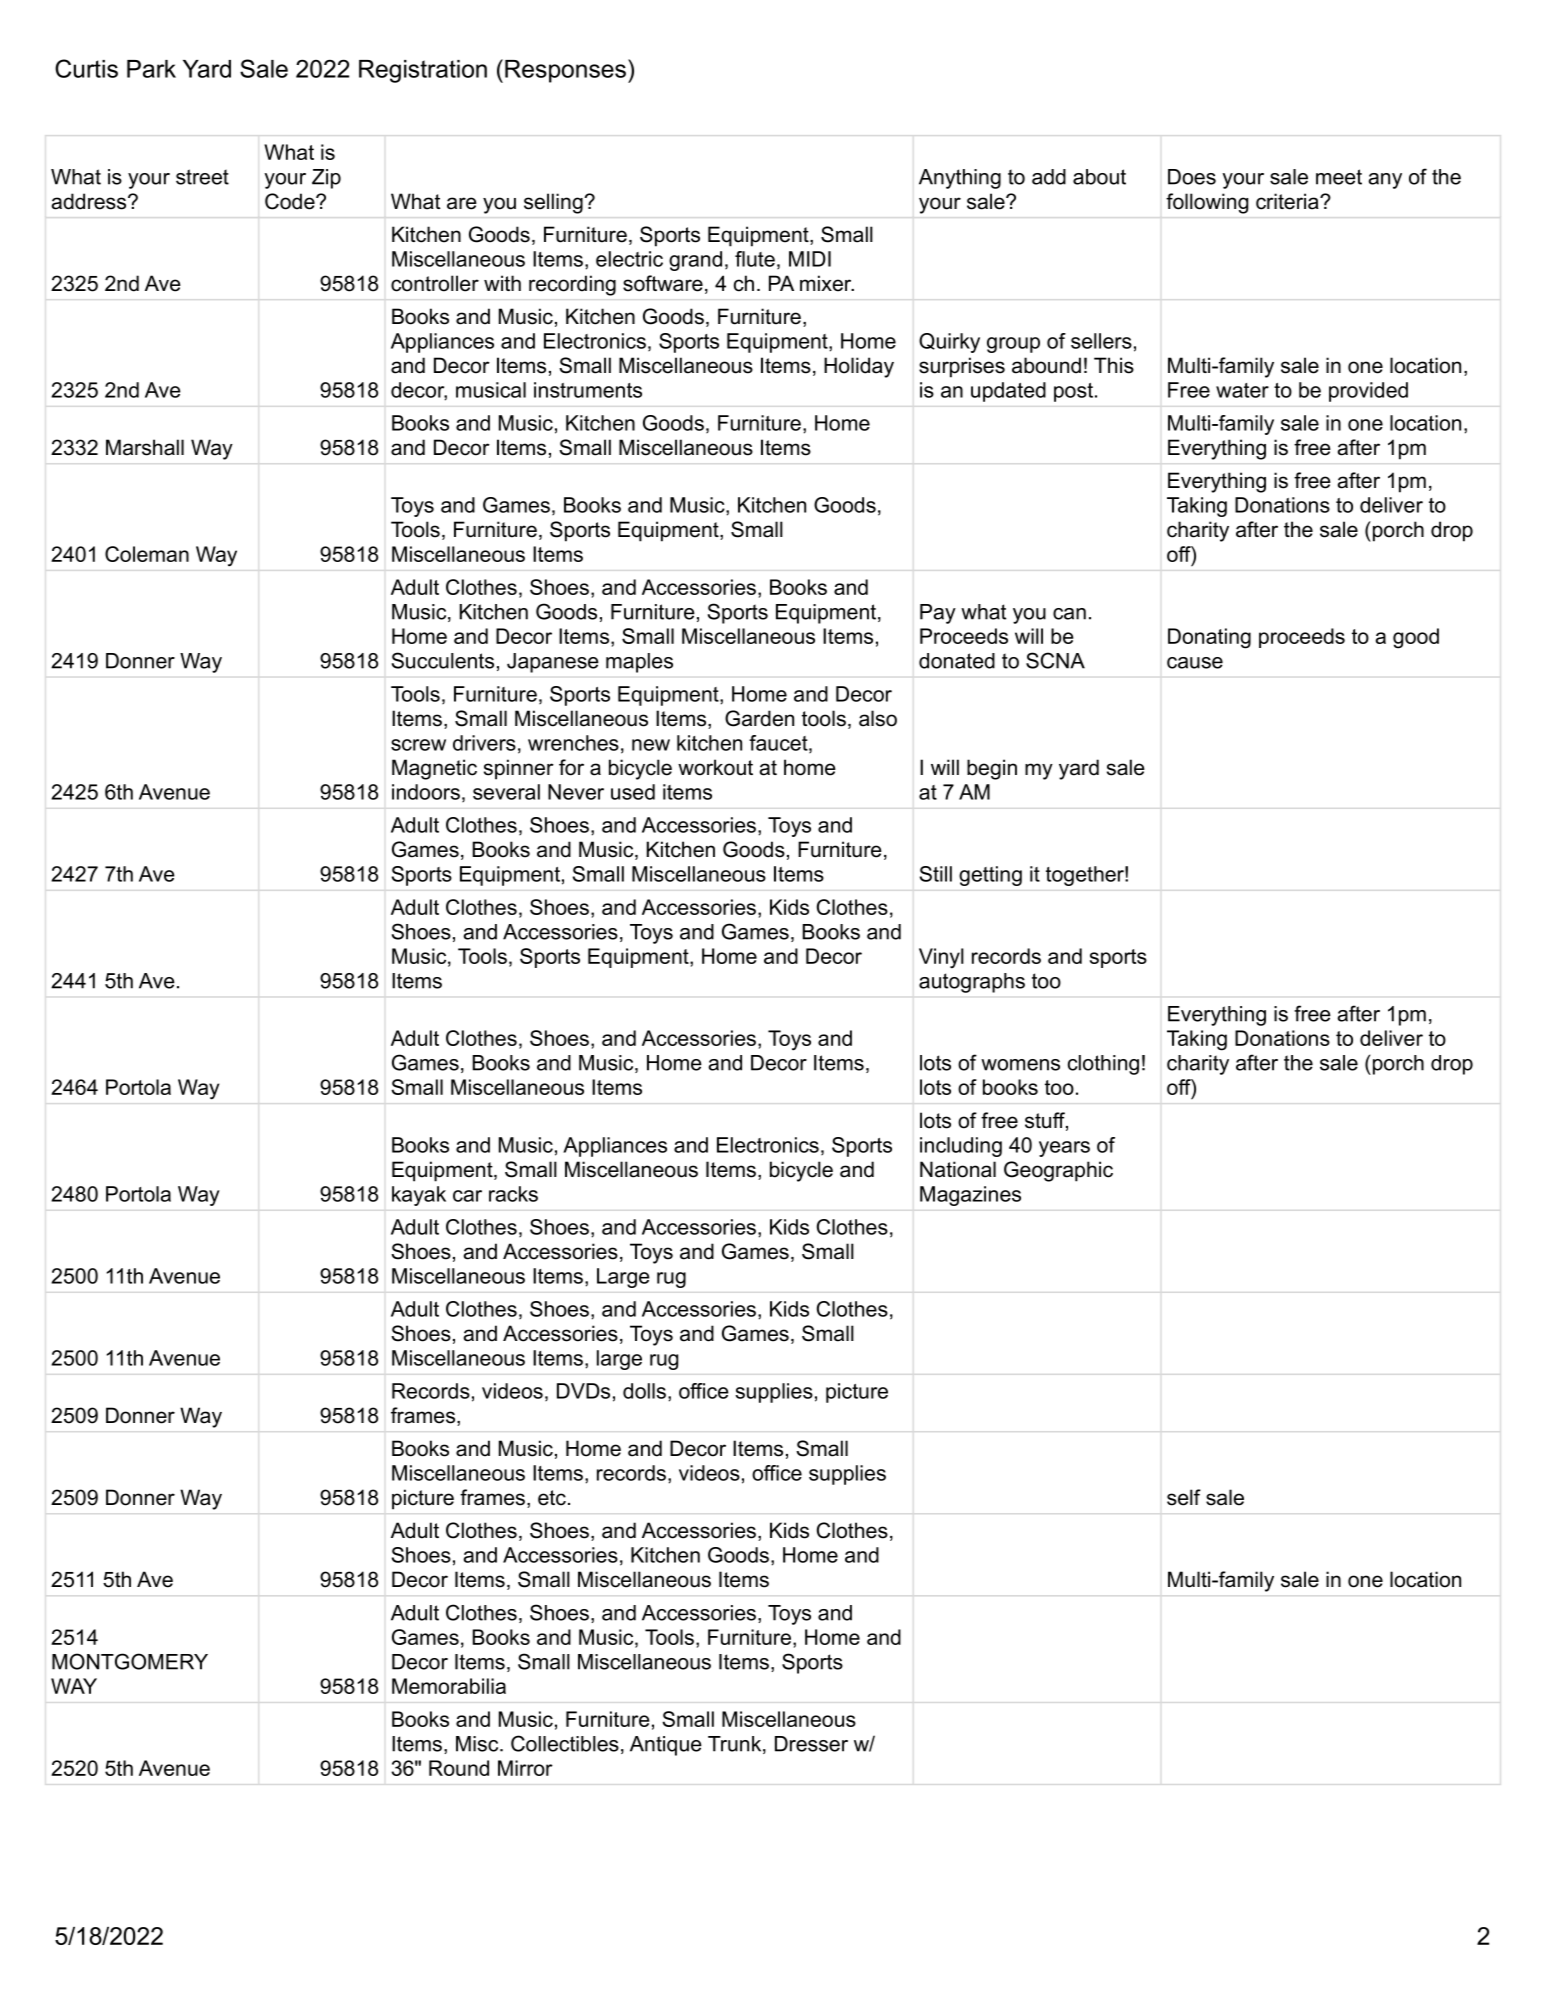 The width and height of the screenshot is (1546, 2001). Describe the element at coordinates (426, 792) in the screenshot. I see `indoors` at that location.
